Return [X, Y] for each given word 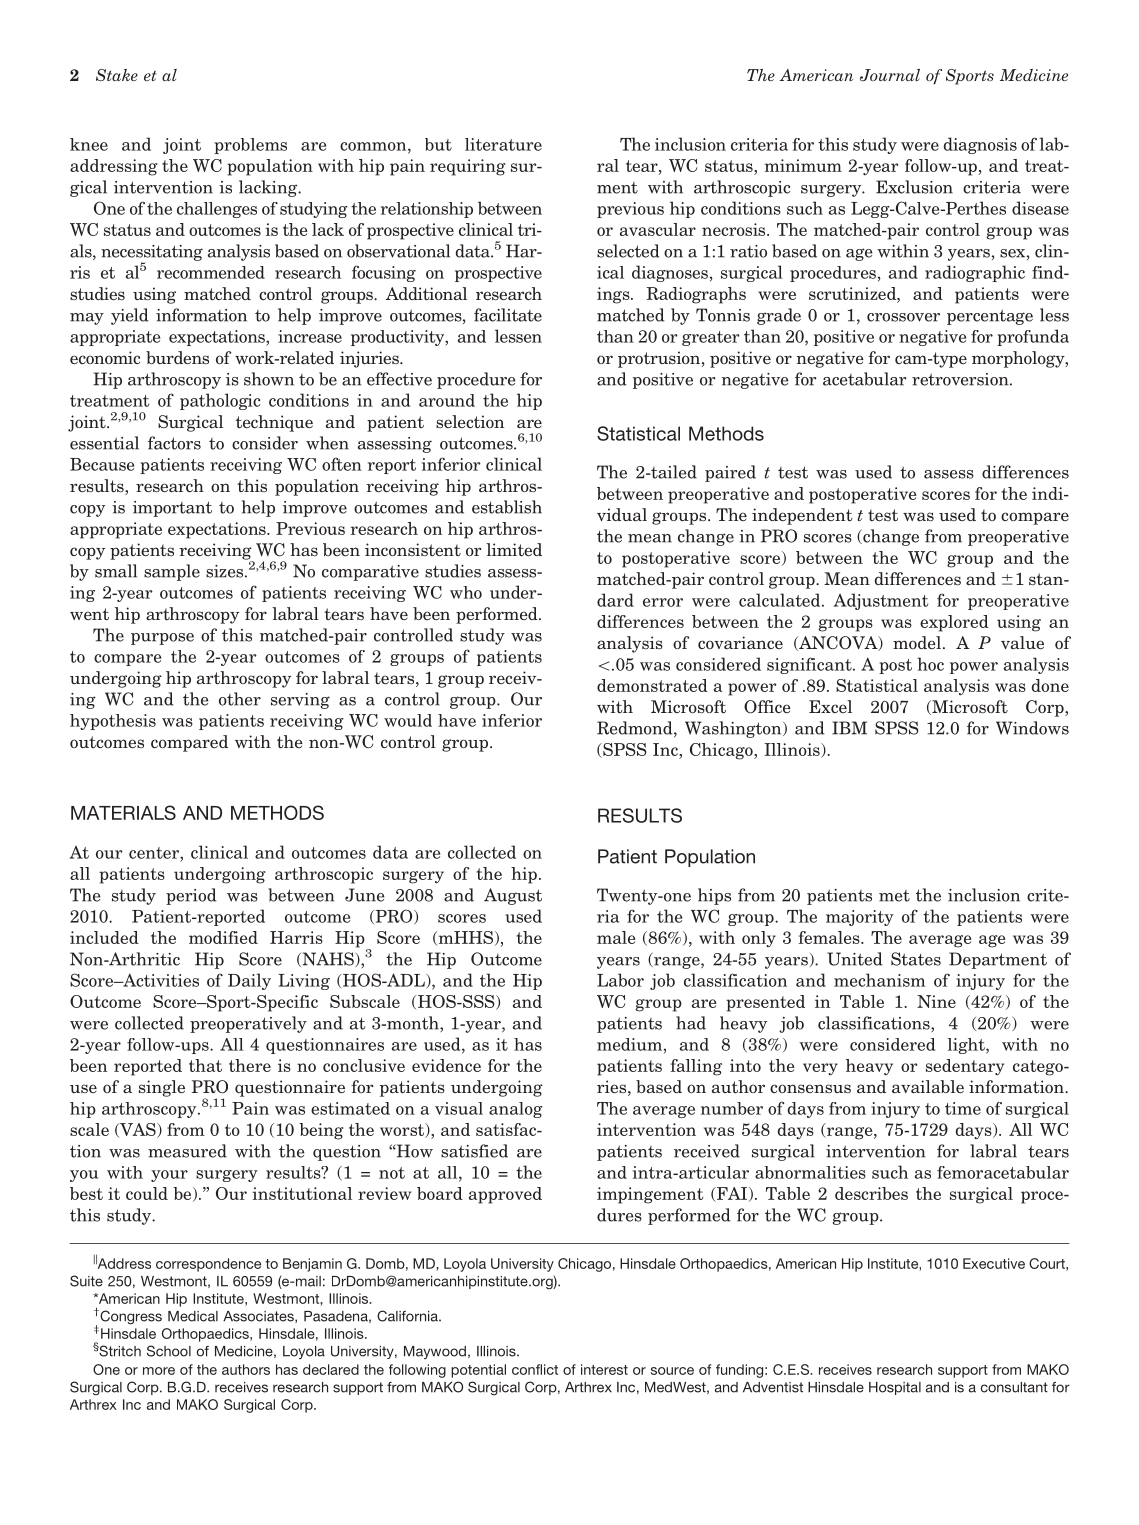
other [240, 699]
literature [503, 144]
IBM [849, 728]
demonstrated [652, 685]
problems [250, 146]
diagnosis [980, 145]
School [169, 1351]
